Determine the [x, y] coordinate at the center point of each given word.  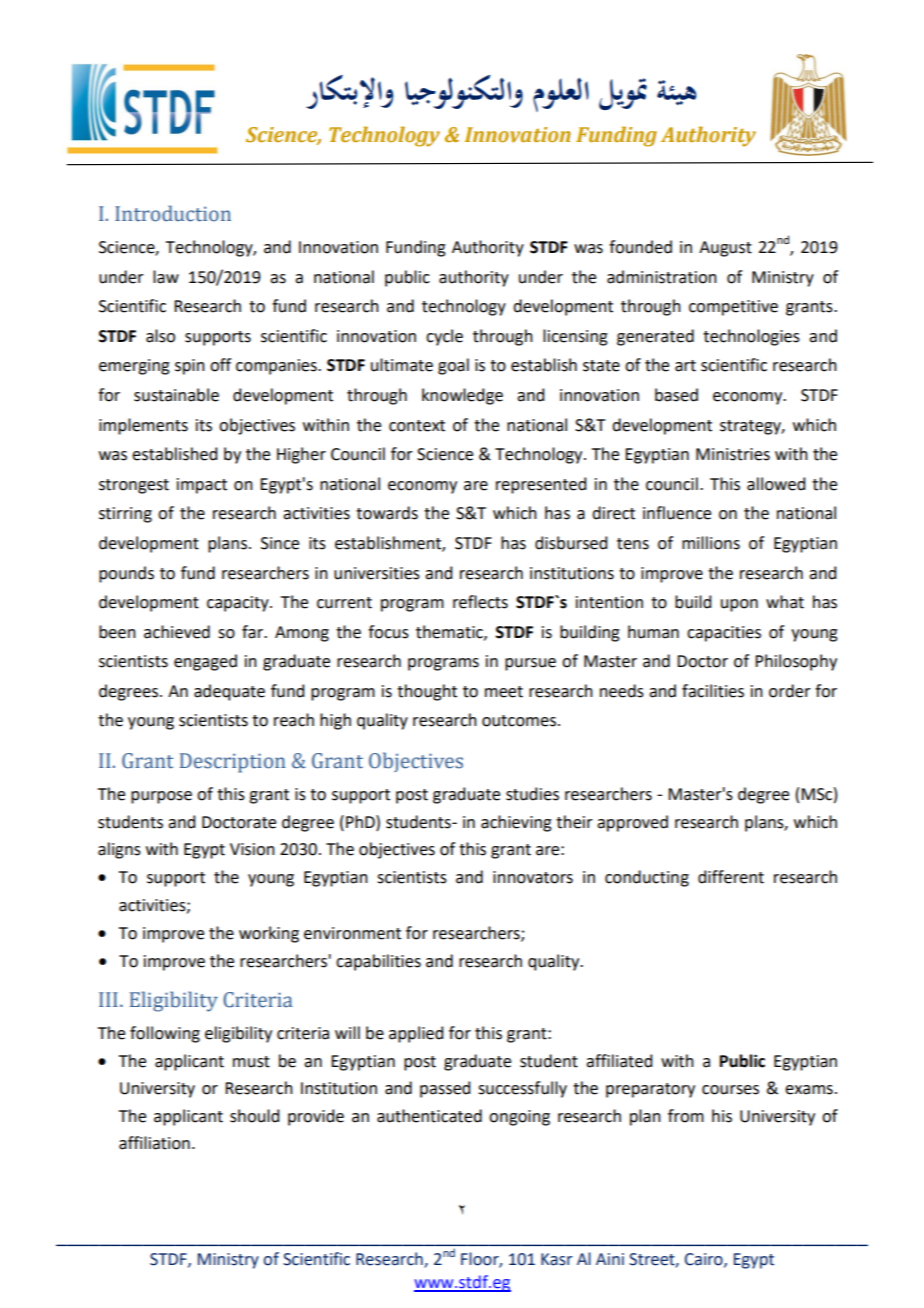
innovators [533, 877]
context [417, 426]
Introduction [173, 213]
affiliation [154, 1143]
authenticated [429, 1116]
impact [202, 486]
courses [730, 1090]
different [731, 877]
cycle [444, 337]
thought [427, 692]
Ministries [733, 454]
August [725, 249]
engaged [205, 662]
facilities [713, 691]
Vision [252, 849]
